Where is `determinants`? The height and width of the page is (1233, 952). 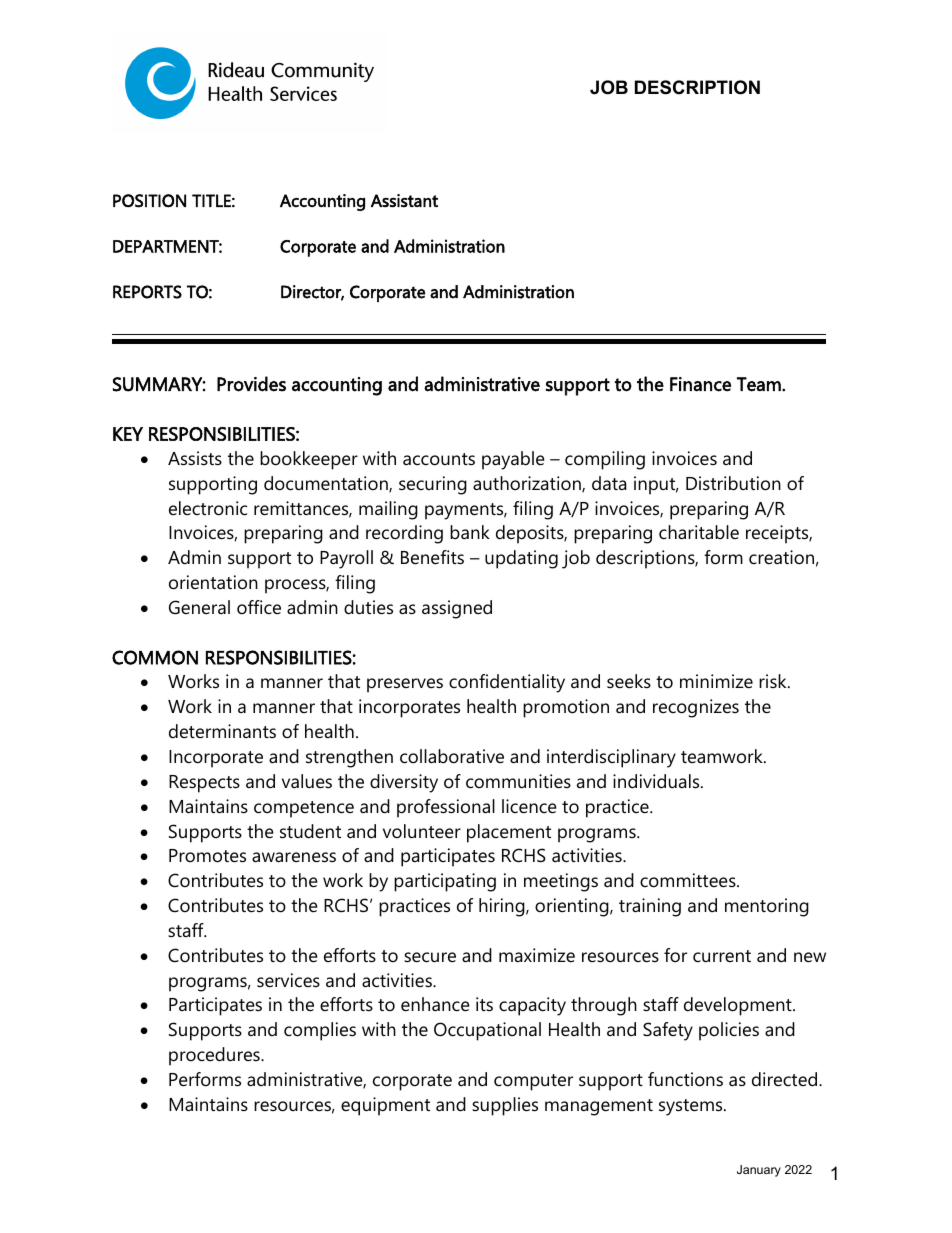
determinants is located at coordinates (222, 731).
